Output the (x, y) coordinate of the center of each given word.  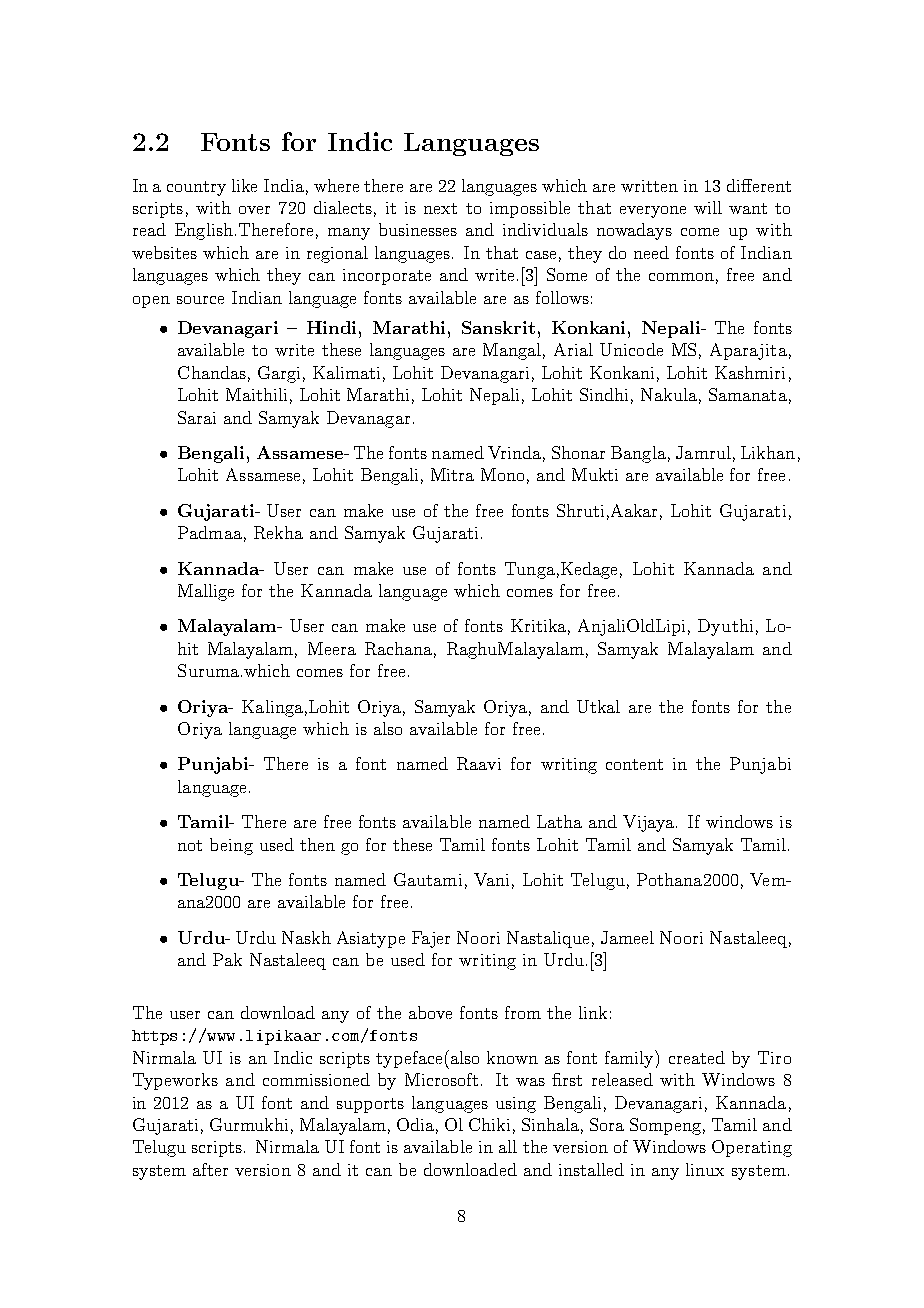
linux (705, 1169)
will (708, 207)
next (440, 208)
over (254, 210)
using (516, 1105)
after (210, 1169)
